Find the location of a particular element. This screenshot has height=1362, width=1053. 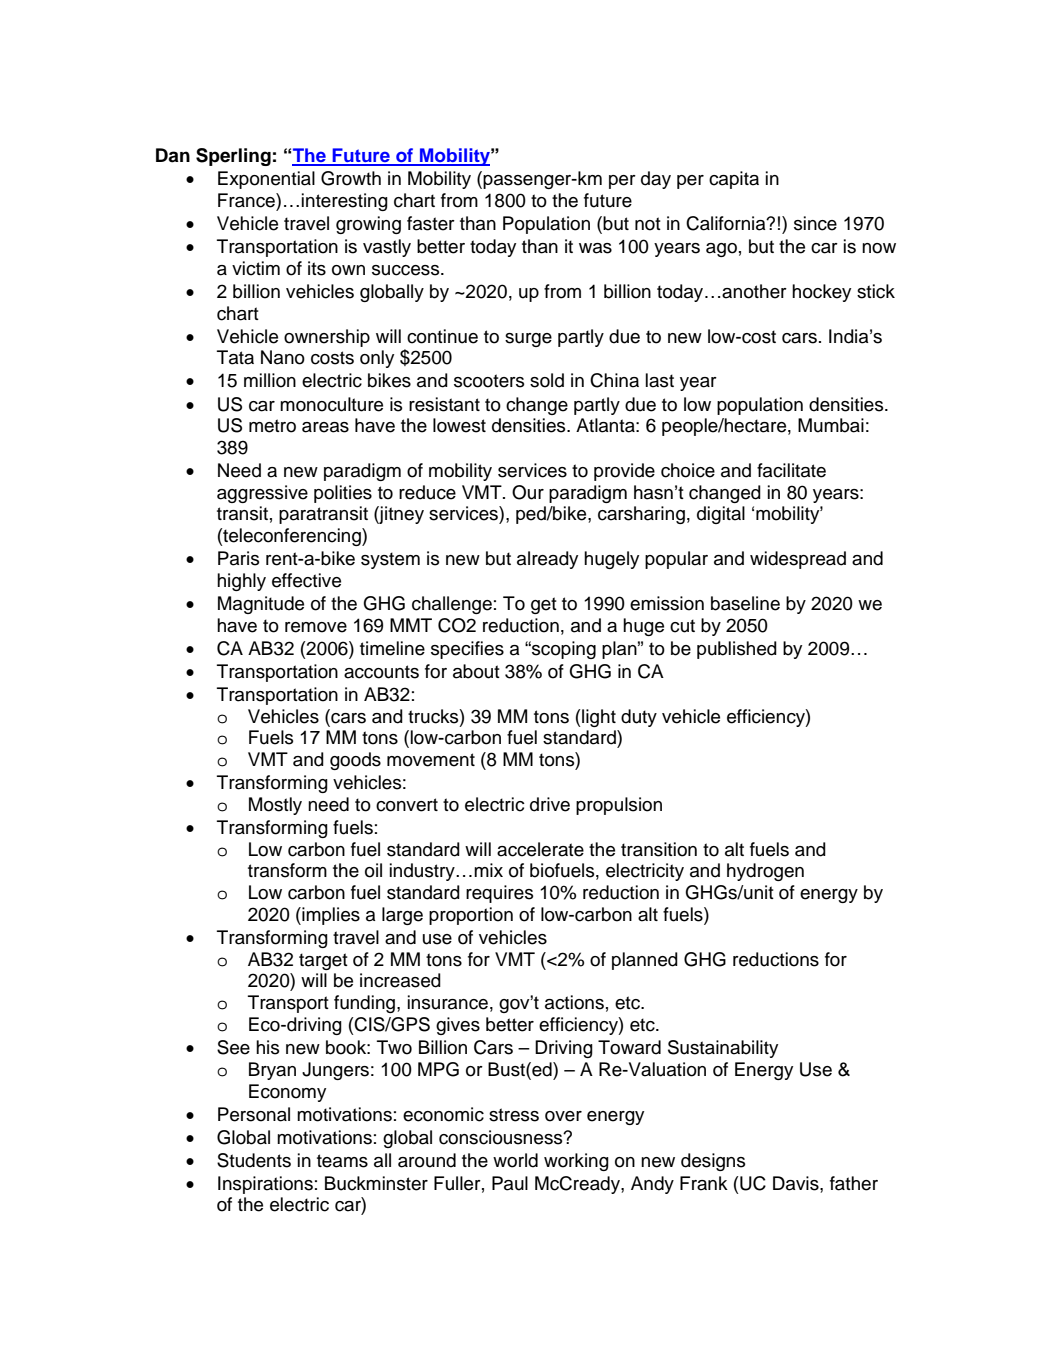

target is located at coordinates (323, 961).
